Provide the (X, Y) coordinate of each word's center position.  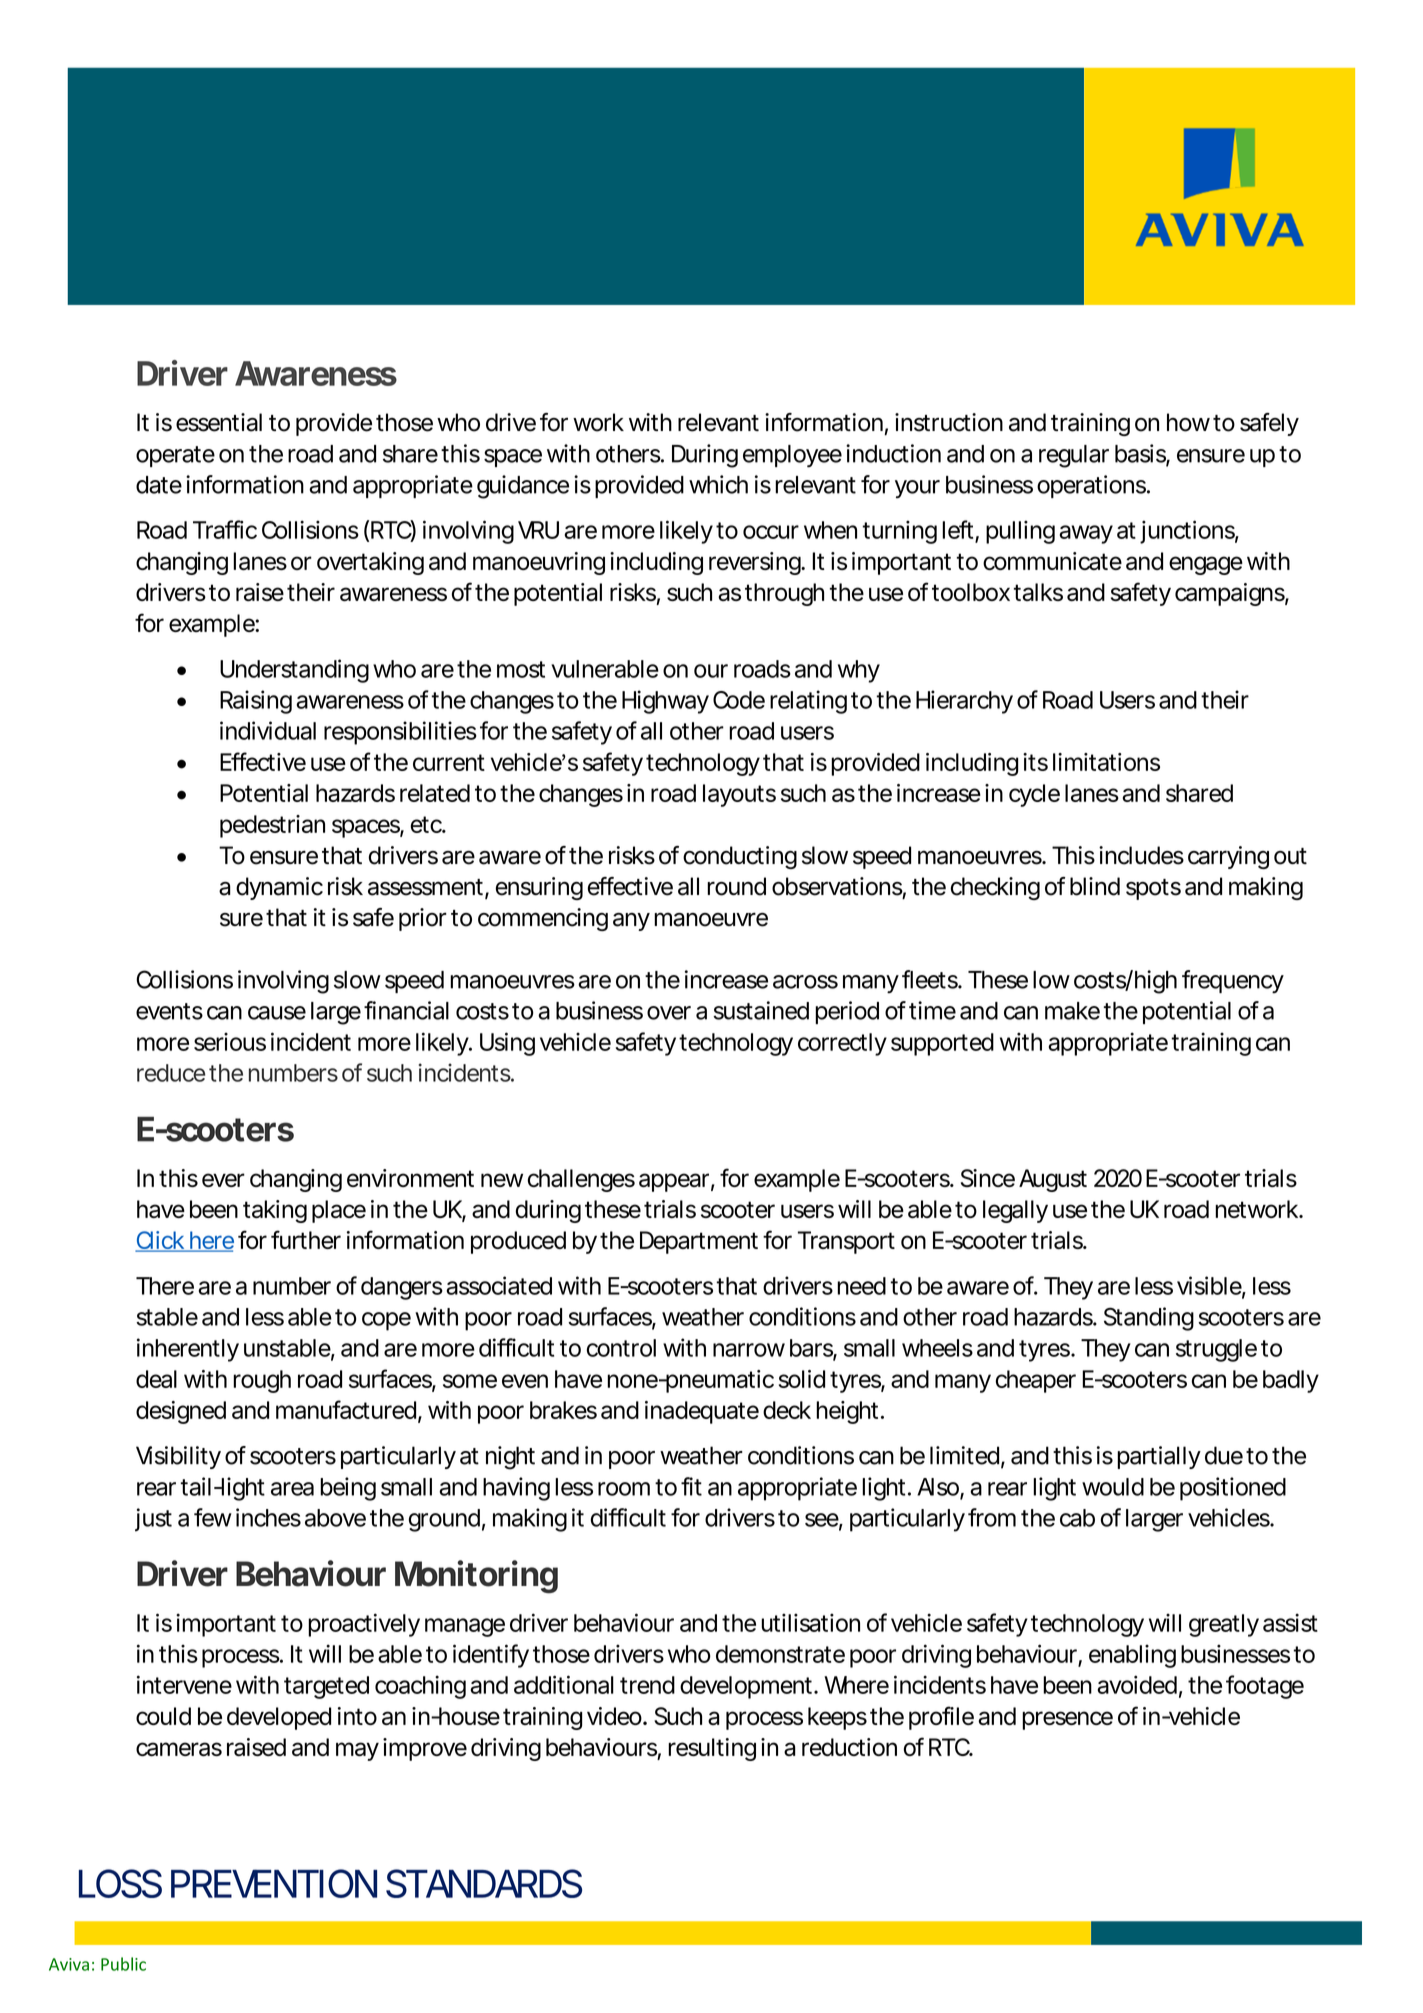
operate (175, 456)
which (718, 484)
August (1053, 1180)
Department (699, 1242)
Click (161, 1241)
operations (1093, 486)
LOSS (120, 1883)
